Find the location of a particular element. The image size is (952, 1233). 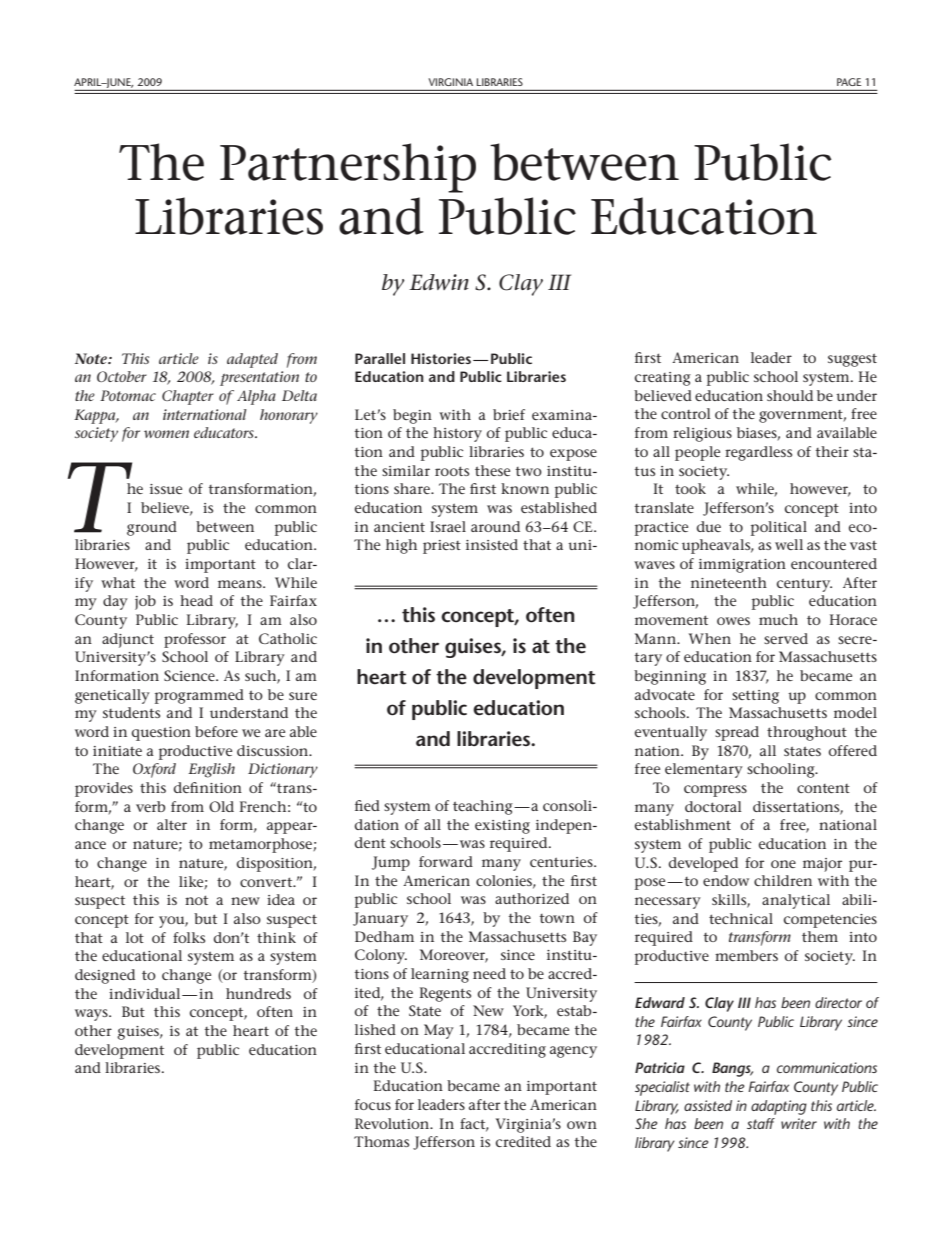

Edwin is located at coordinates (439, 282).
